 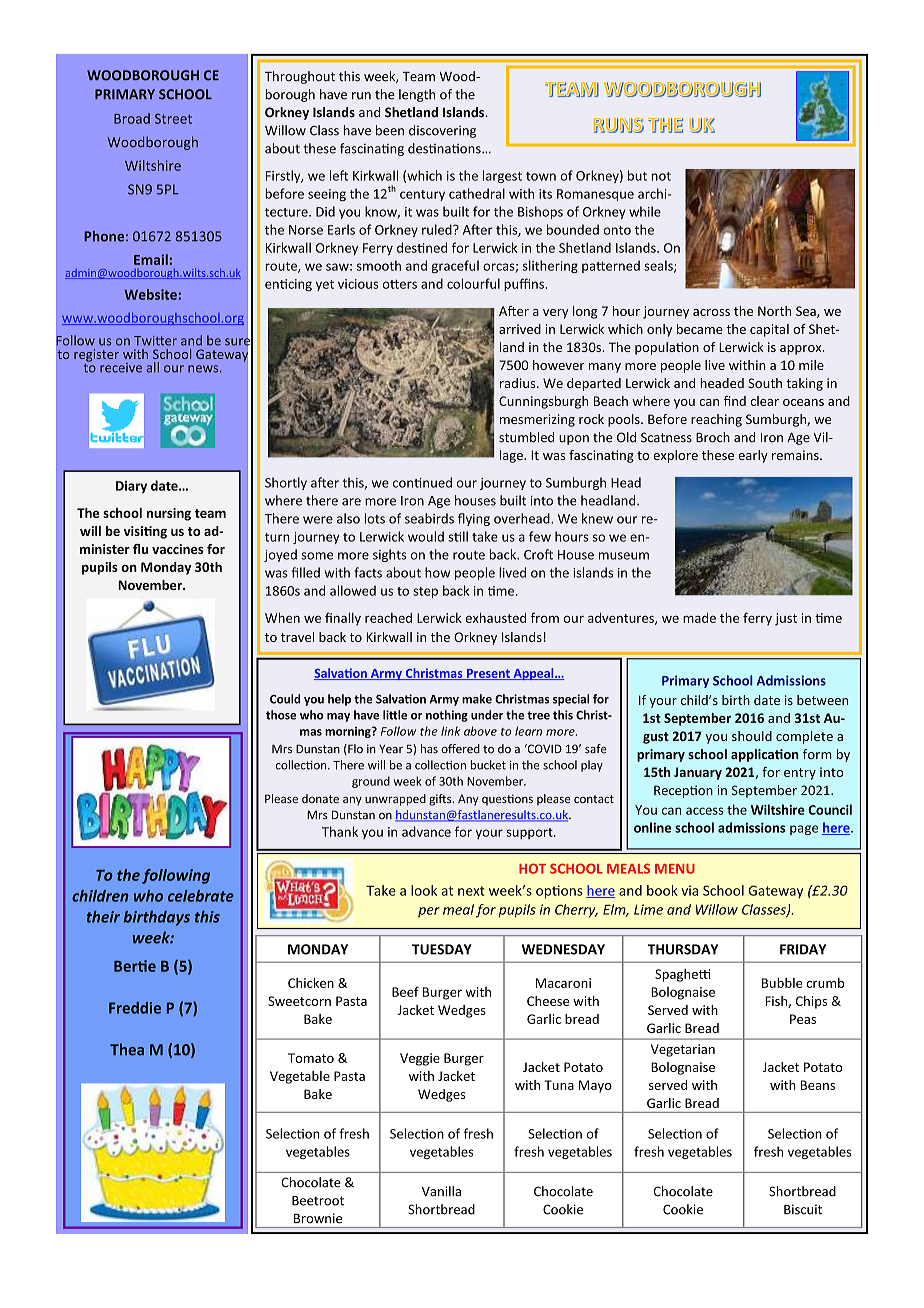 What do you see at coordinates (637, 175) in the image?
I see `but` at bounding box center [637, 175].
